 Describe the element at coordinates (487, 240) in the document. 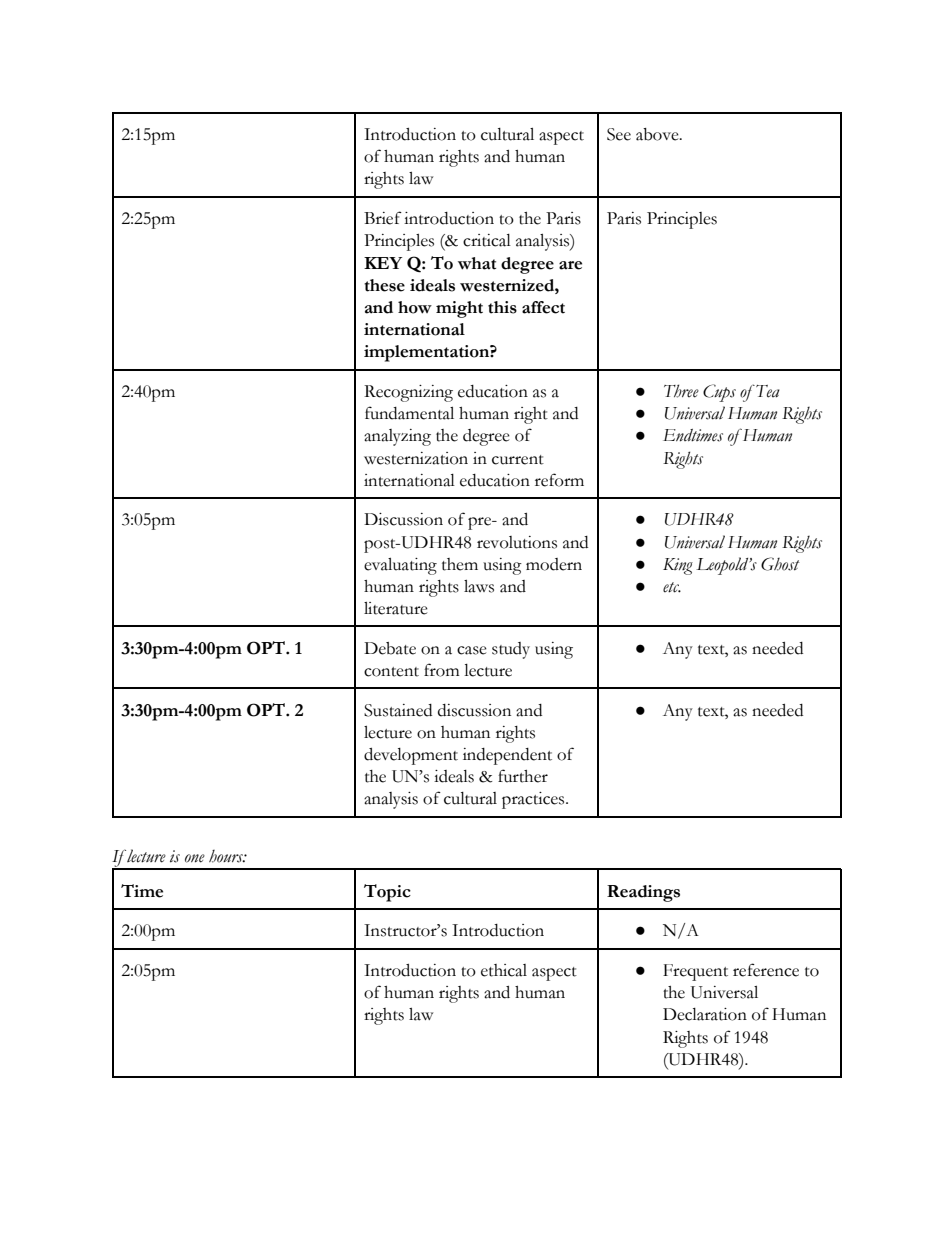

I see `critical` at that location.
